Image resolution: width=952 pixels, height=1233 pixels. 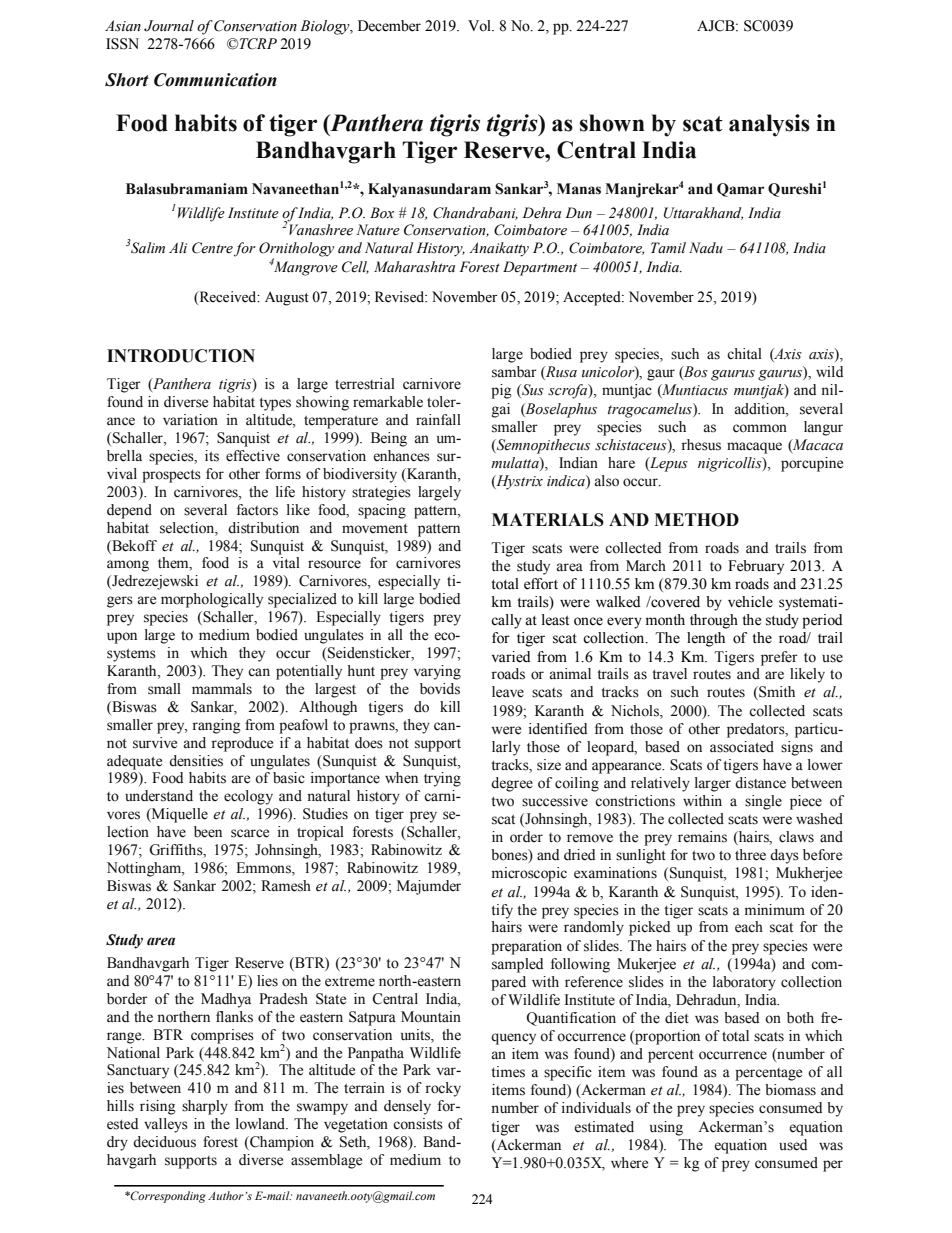 What do you see at coordinates (750, 602) in the screenshot?
I see `vehicle` at bounding box center [750, 602].
